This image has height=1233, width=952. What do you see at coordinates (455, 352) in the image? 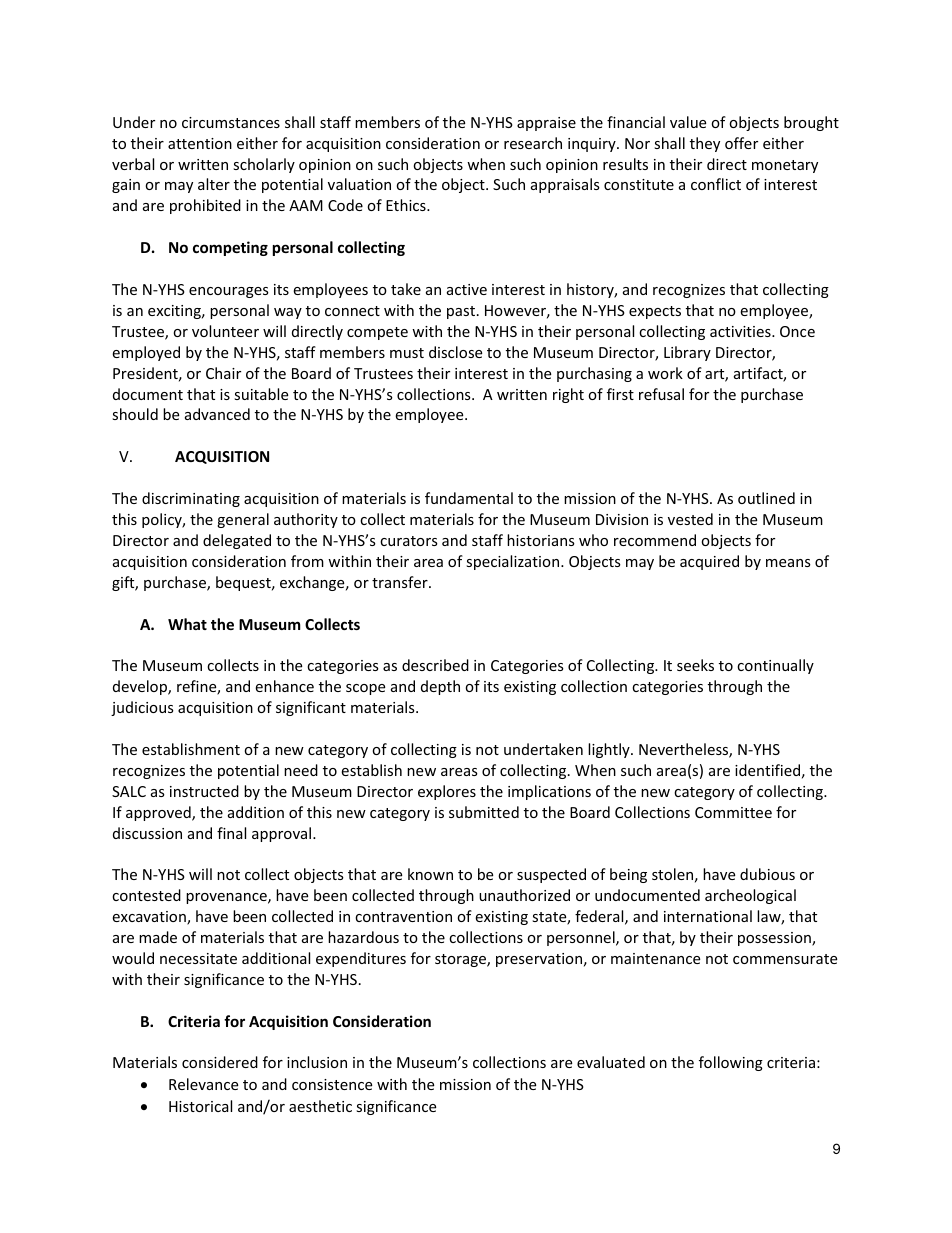
I see `disclose` at bounding box center [455, 352].
